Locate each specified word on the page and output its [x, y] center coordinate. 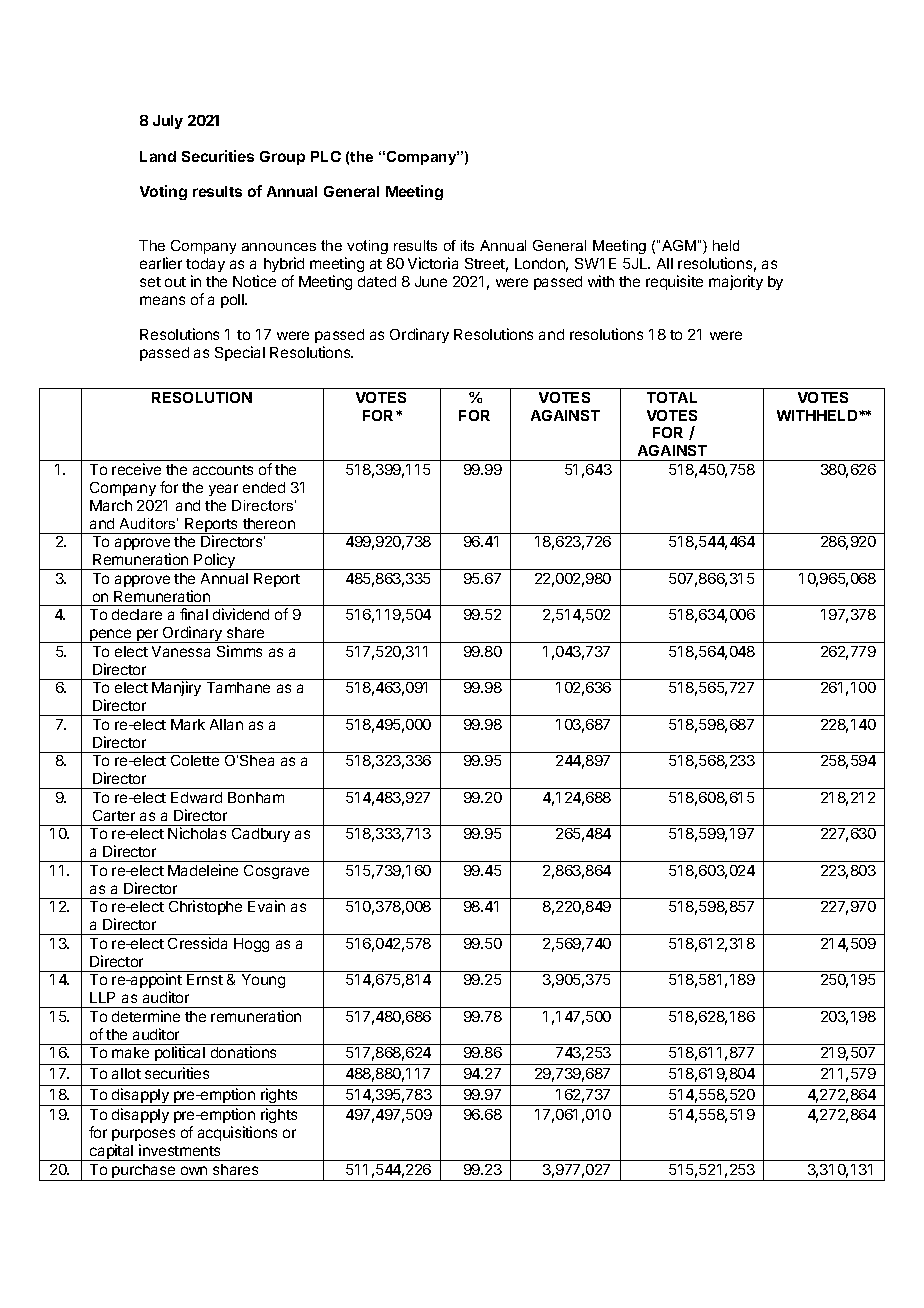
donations [243, 1052]
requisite [674, 282]
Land [158, 156]
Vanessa [181, 651]
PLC [326, 156]
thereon [269, 523]
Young [263, 981]
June [431, 281]
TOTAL [672, 397]
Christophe [205, 907]
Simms [239, 651]
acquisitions [237, 1133]
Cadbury [261, 835]
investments [179, 1150]
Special [240, 353]
